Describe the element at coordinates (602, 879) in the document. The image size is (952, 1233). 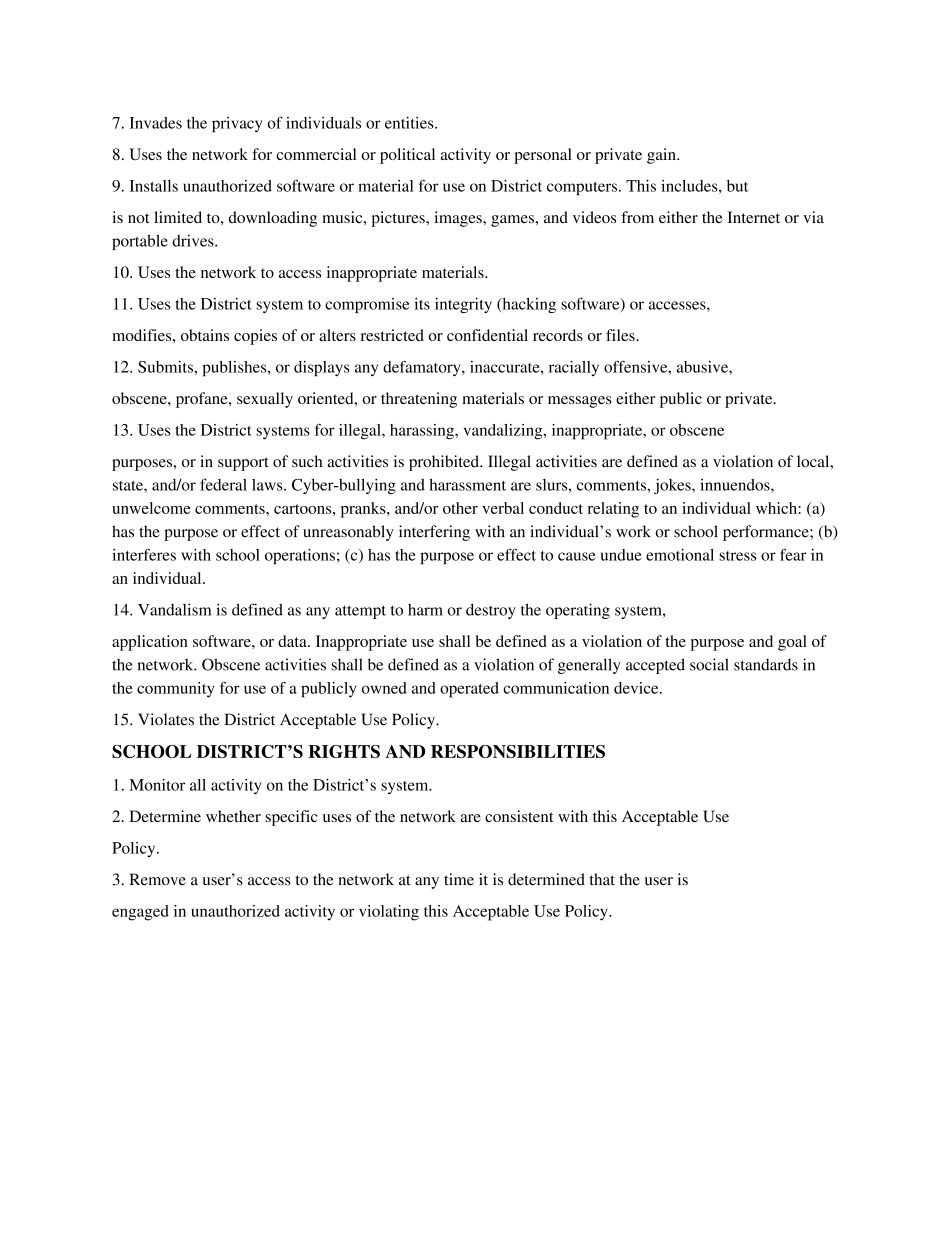
I see `that` at that location.
